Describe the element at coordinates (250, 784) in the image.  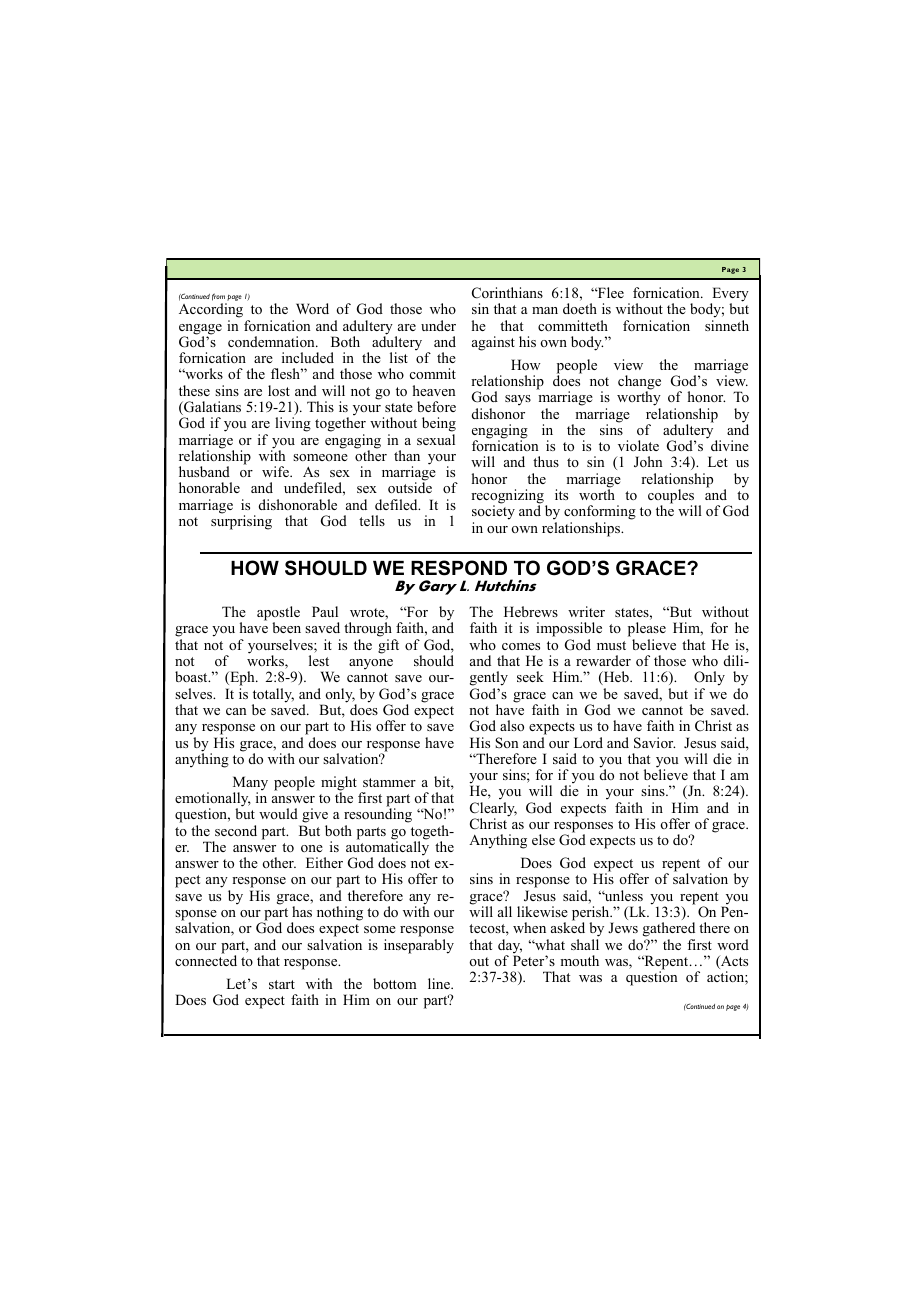
I see `Many` at that location.
